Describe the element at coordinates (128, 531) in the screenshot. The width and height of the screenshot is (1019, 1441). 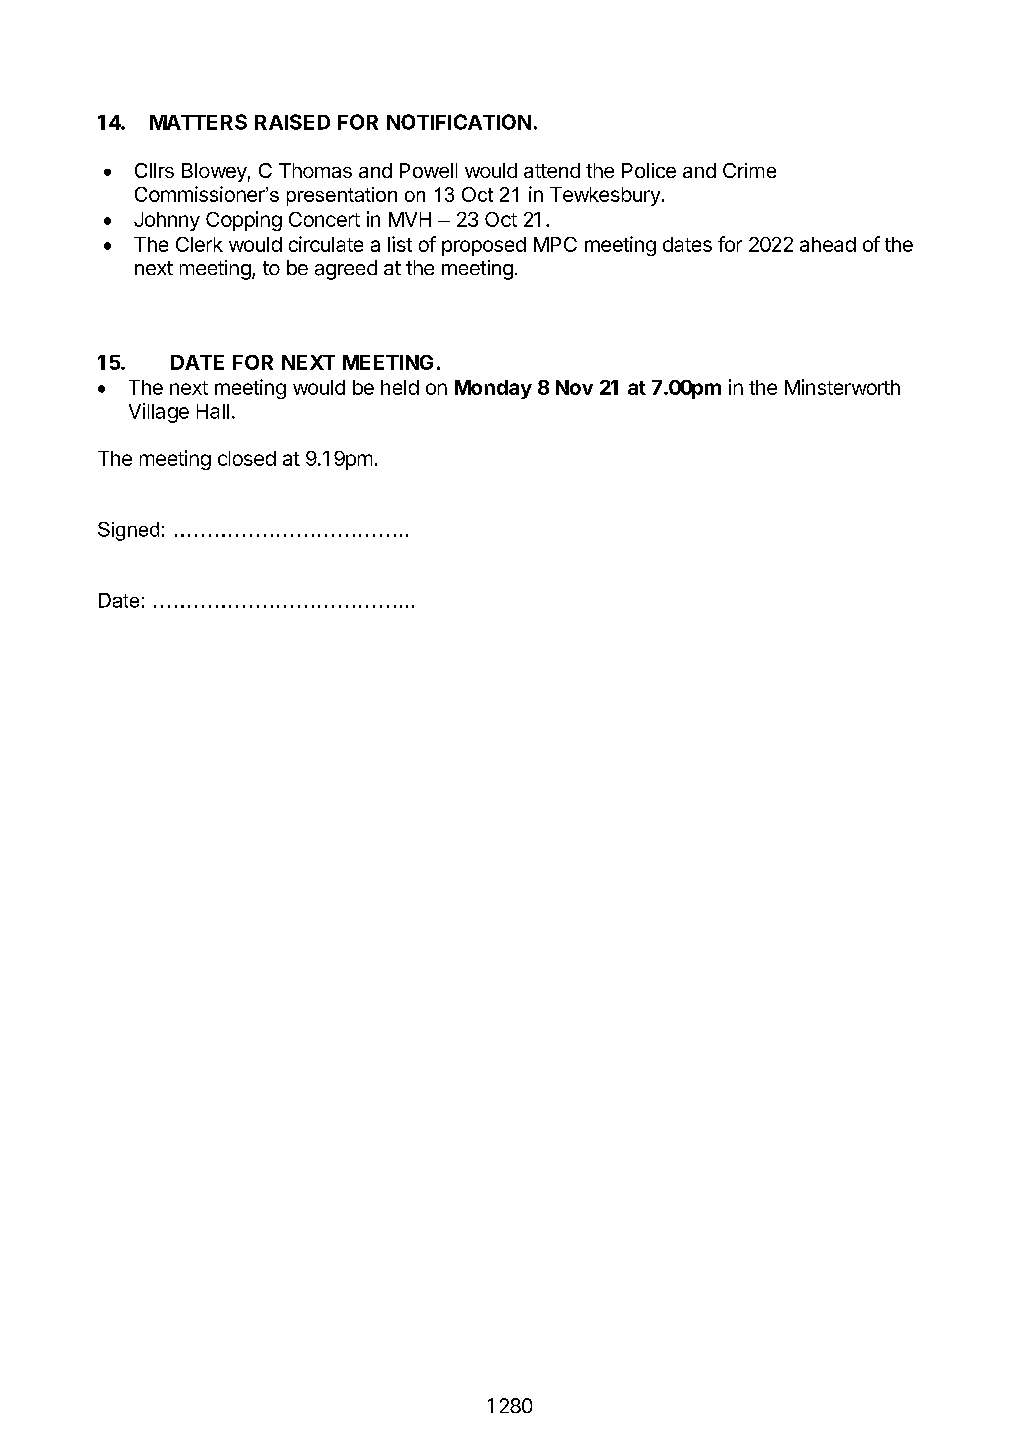
I see `Signed` at that location.
